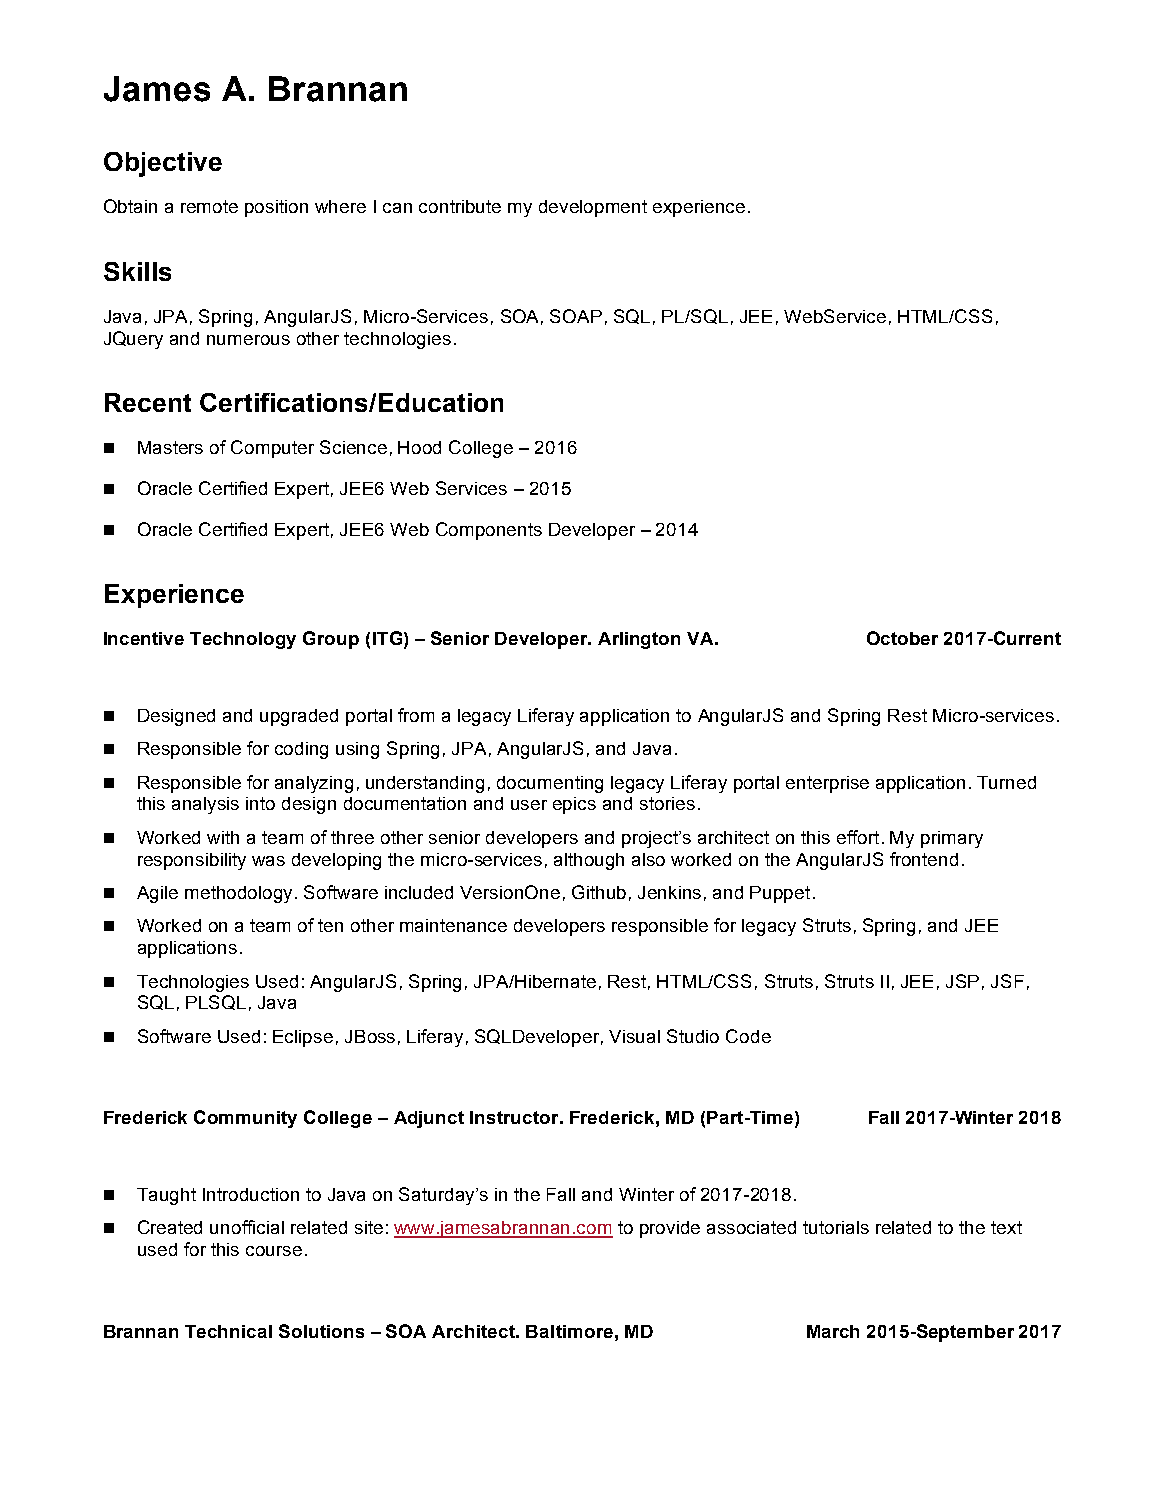 The height and width of the page is (1506, 1164). Describe the element at coordinates (593, 208) in the page. I see `development` at that location.
